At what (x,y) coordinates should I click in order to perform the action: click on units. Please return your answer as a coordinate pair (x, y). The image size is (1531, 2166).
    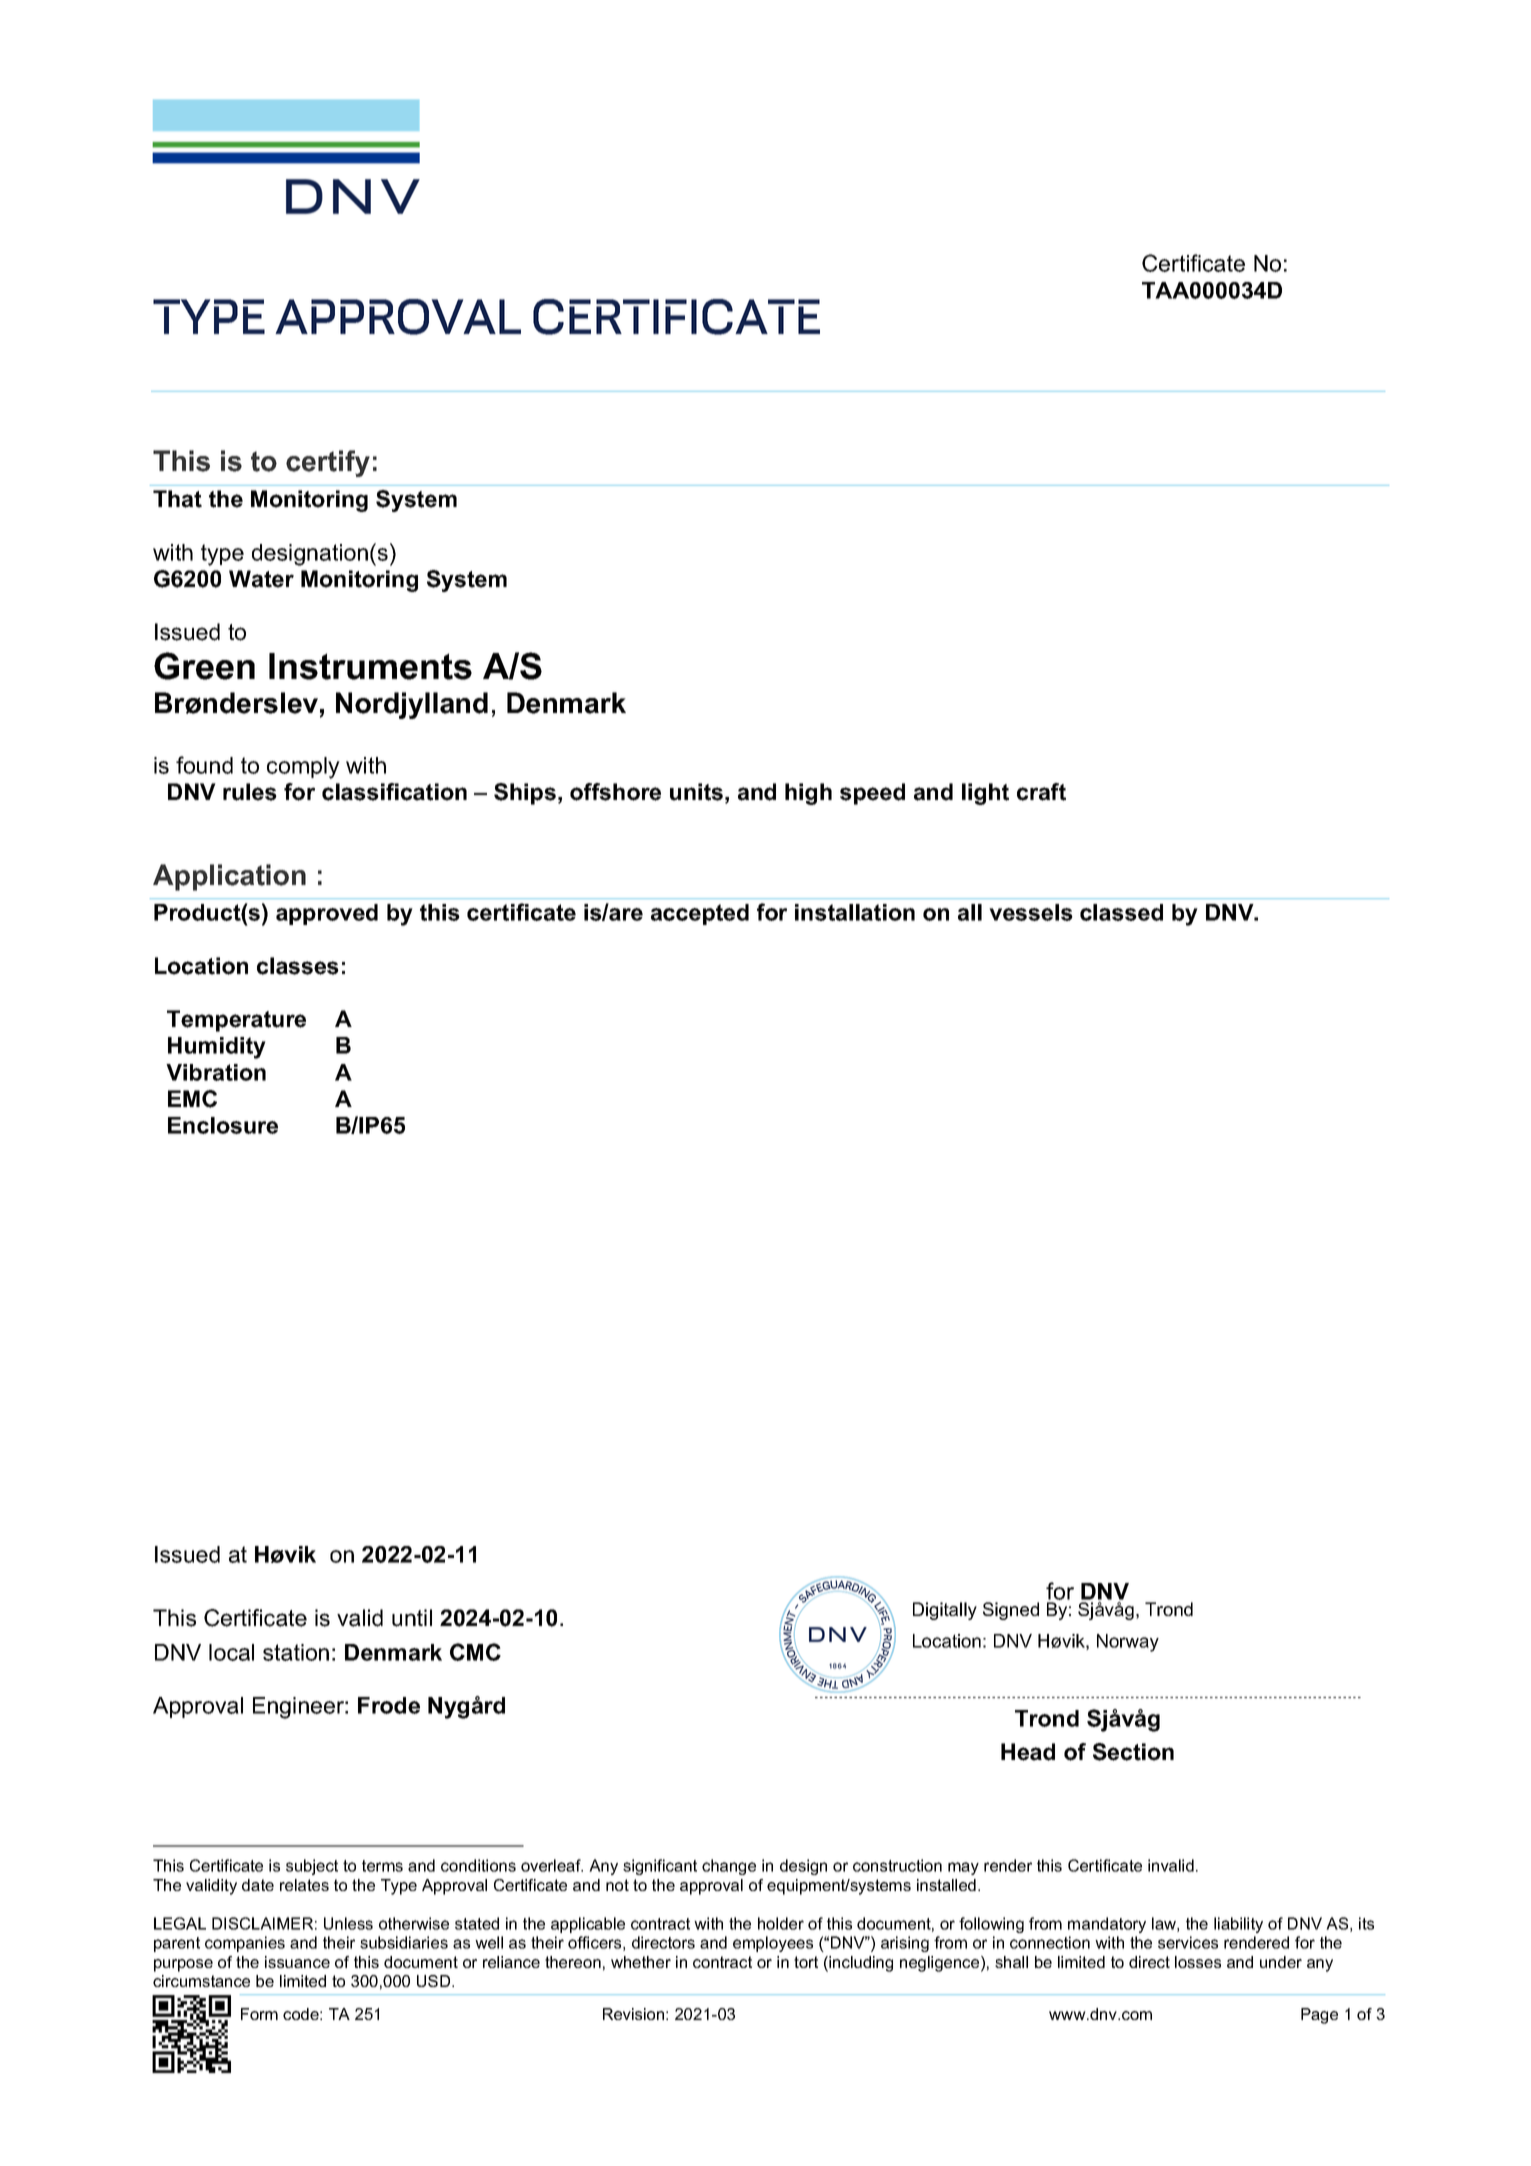
    Looking at the image, I should click on (696, 792).
